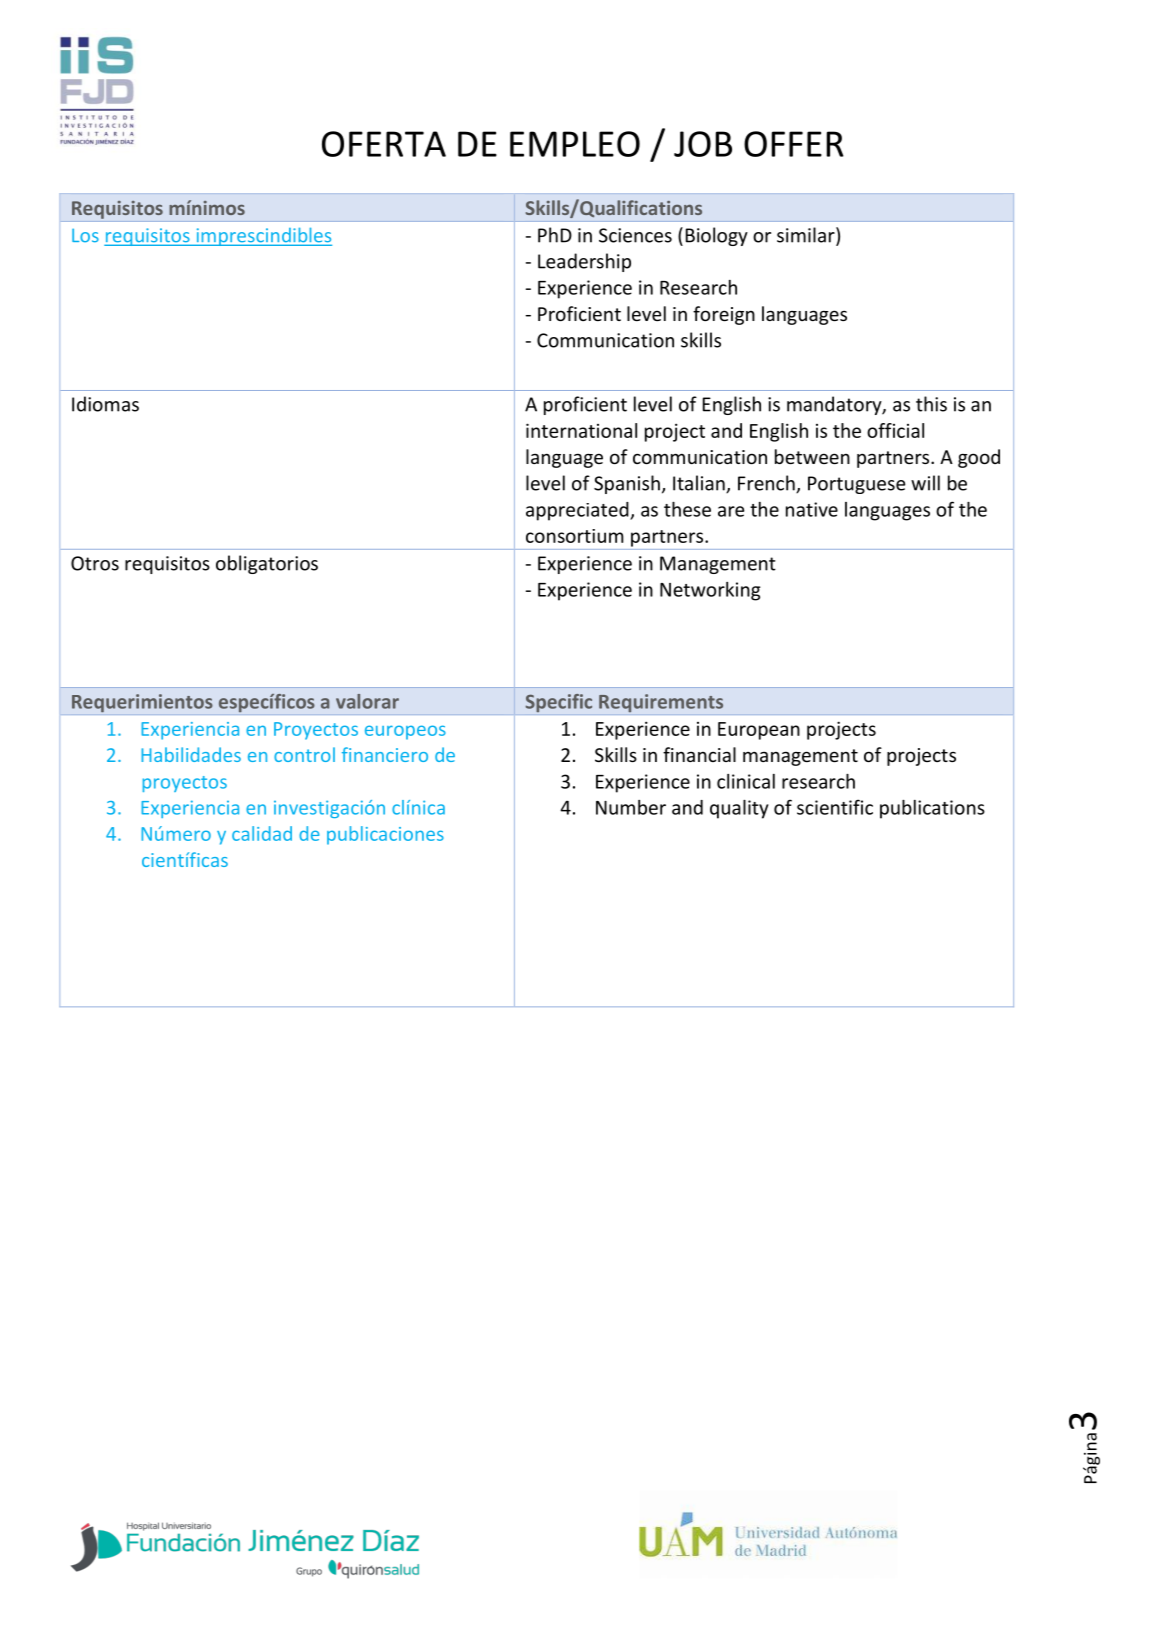 Image resolution: width=1165 pixels, height=1648 pixels. I want to click on this, so click(931, 404).
